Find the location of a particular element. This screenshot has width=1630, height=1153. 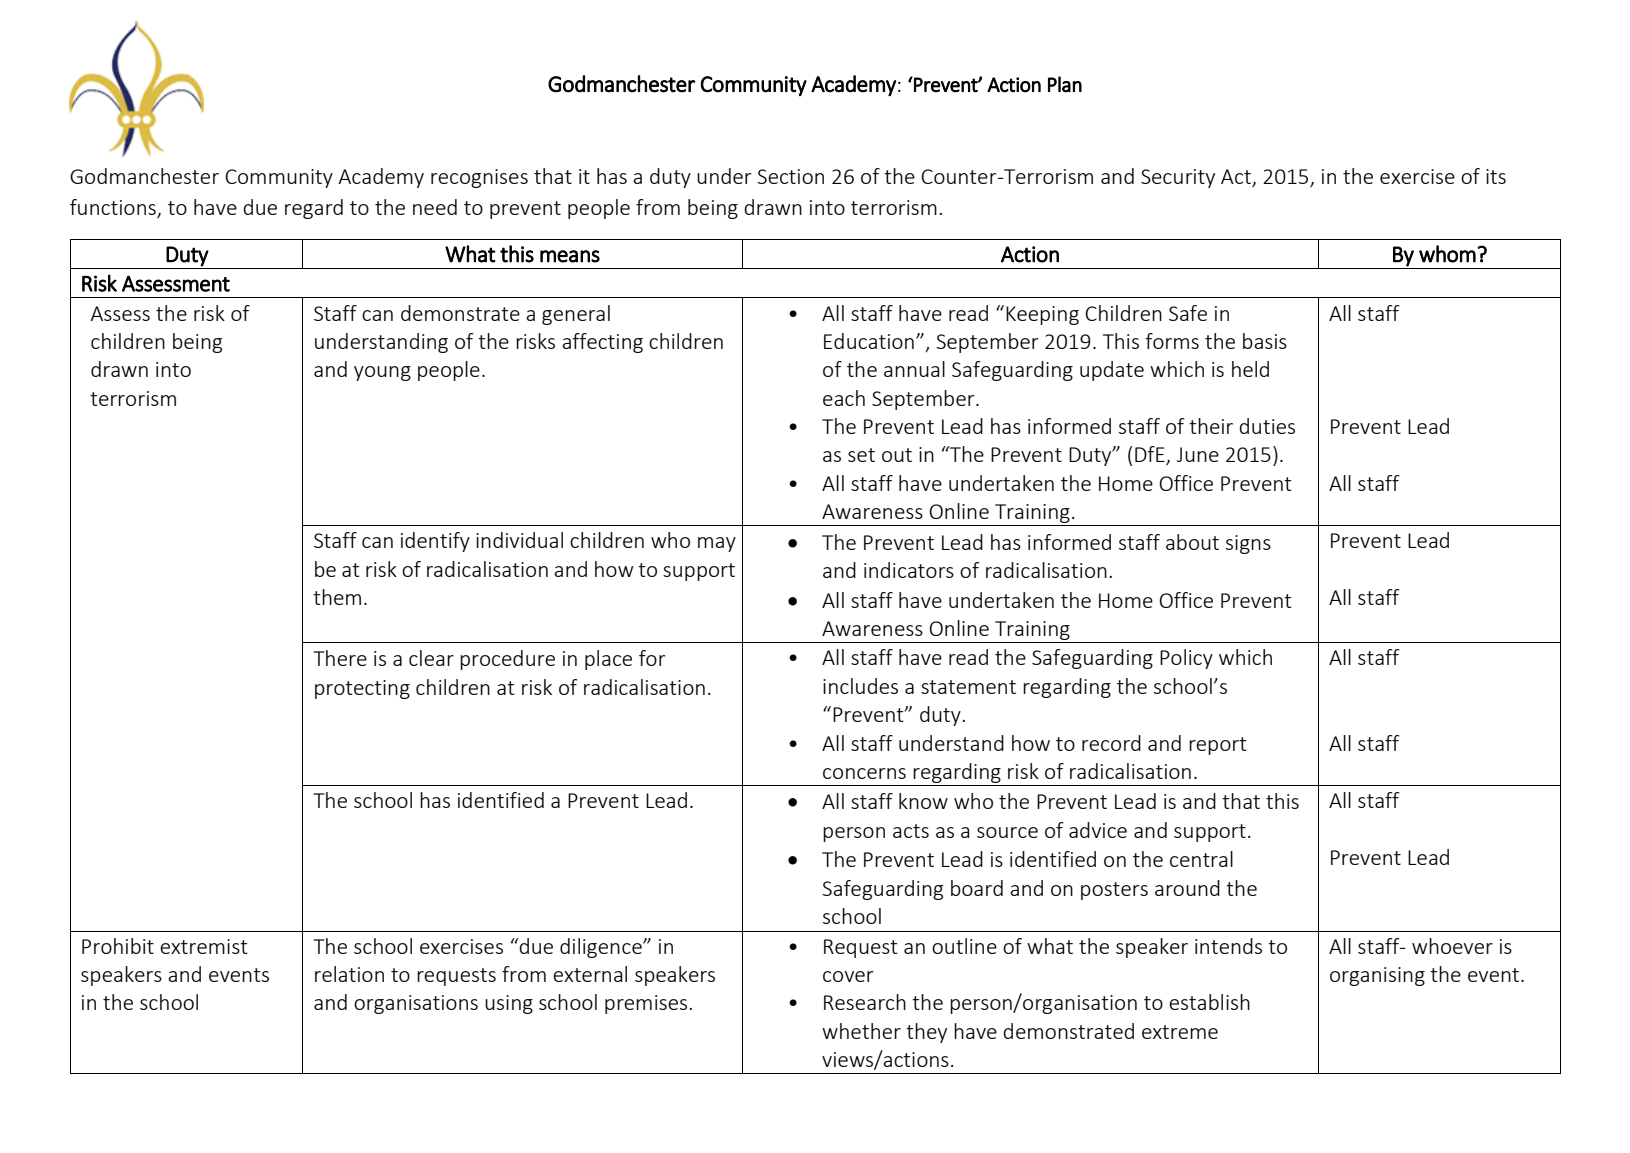

relation is located at coordinates (349, 974).
